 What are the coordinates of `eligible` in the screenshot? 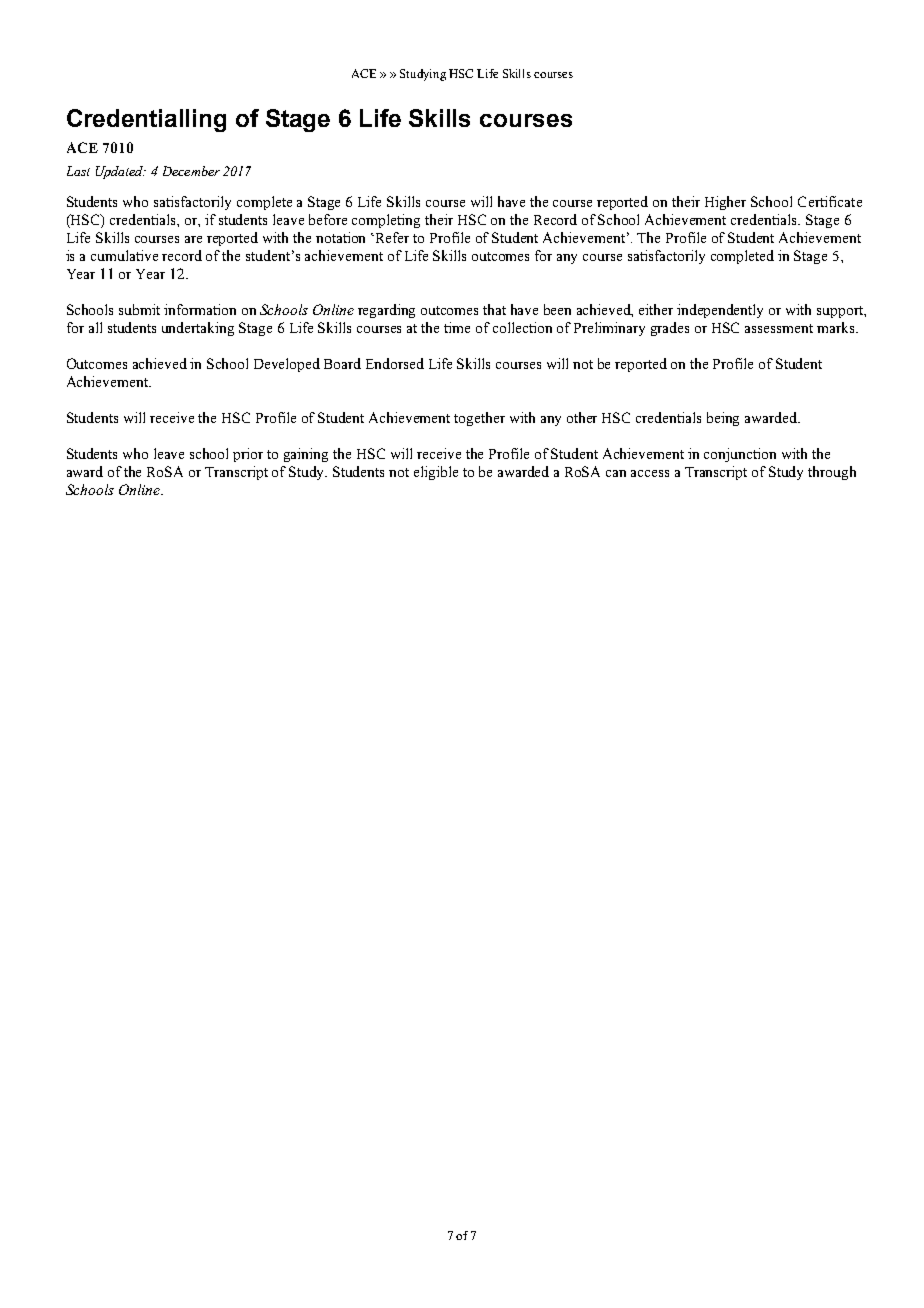 It's located at (436, 473).
